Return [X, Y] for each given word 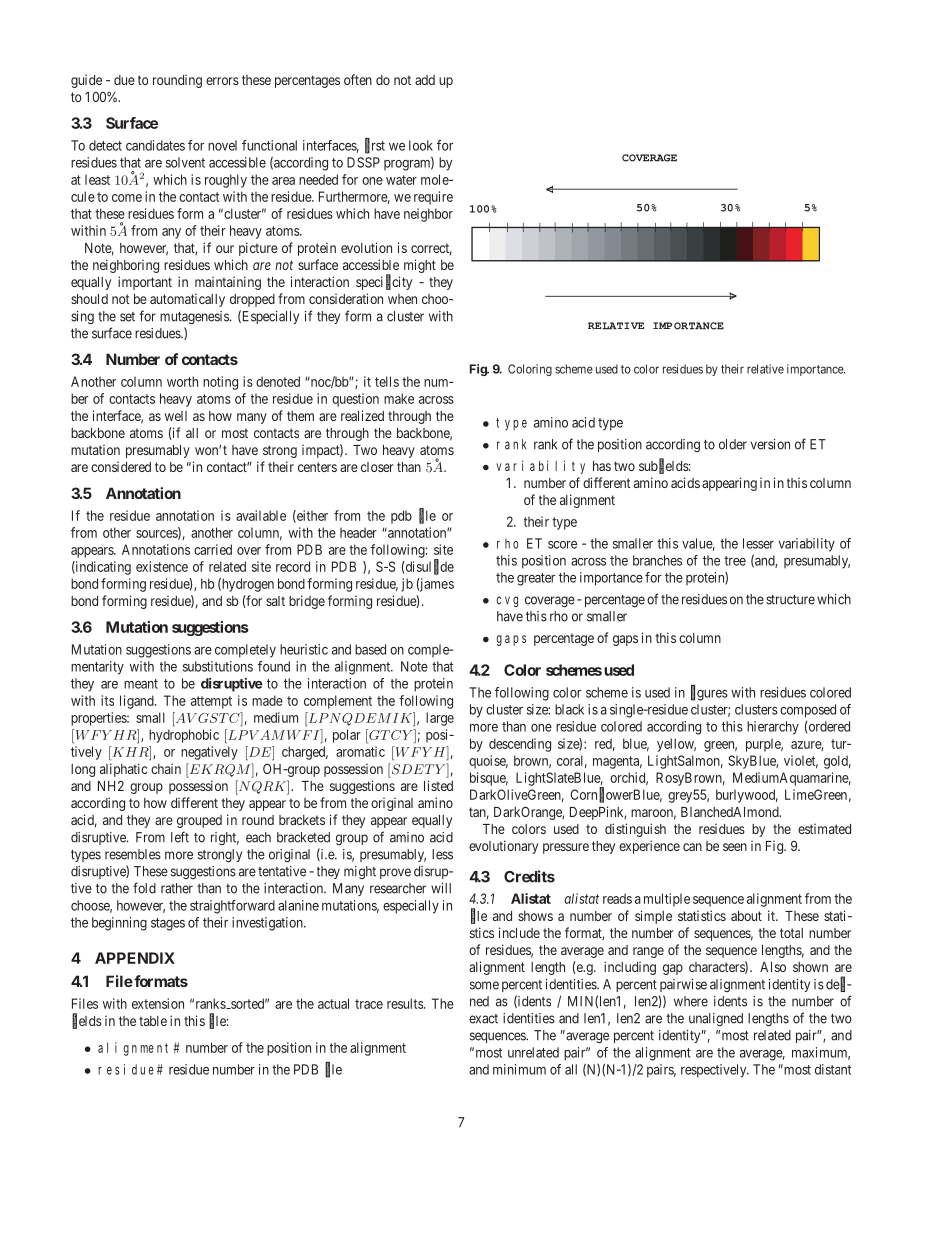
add [425, 80]
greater [536, 579]
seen [735, 847]
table [153, 1021]
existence [162, 566]
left [180, 837]
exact [483, 1019]
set [127, 317]
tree [735, 561]
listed [438, 785]
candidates [155, 145]
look [421, 145]
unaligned [716, 1019]
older [733, 444]
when [402, 299]
